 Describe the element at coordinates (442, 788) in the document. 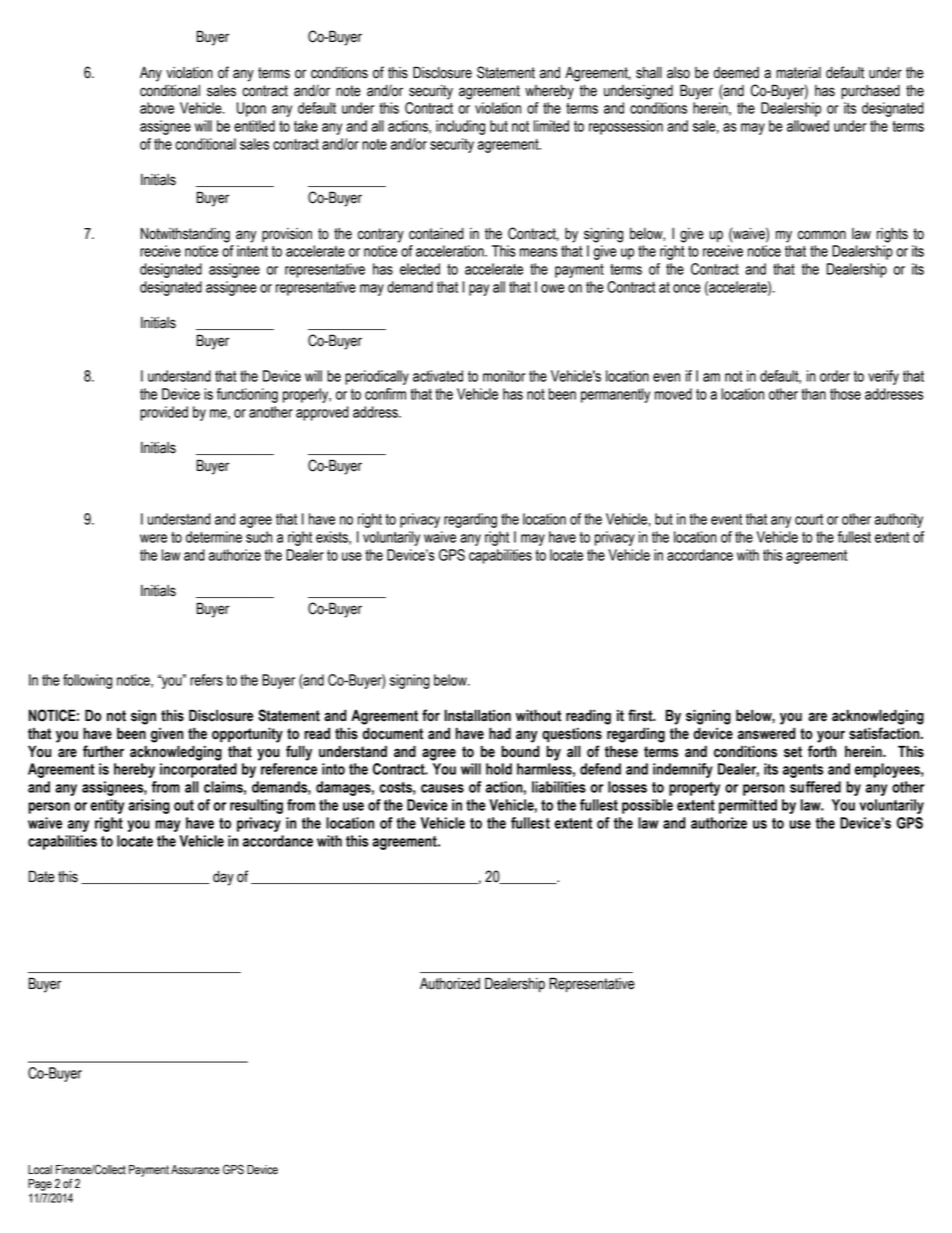

I see `causes` at that location.
